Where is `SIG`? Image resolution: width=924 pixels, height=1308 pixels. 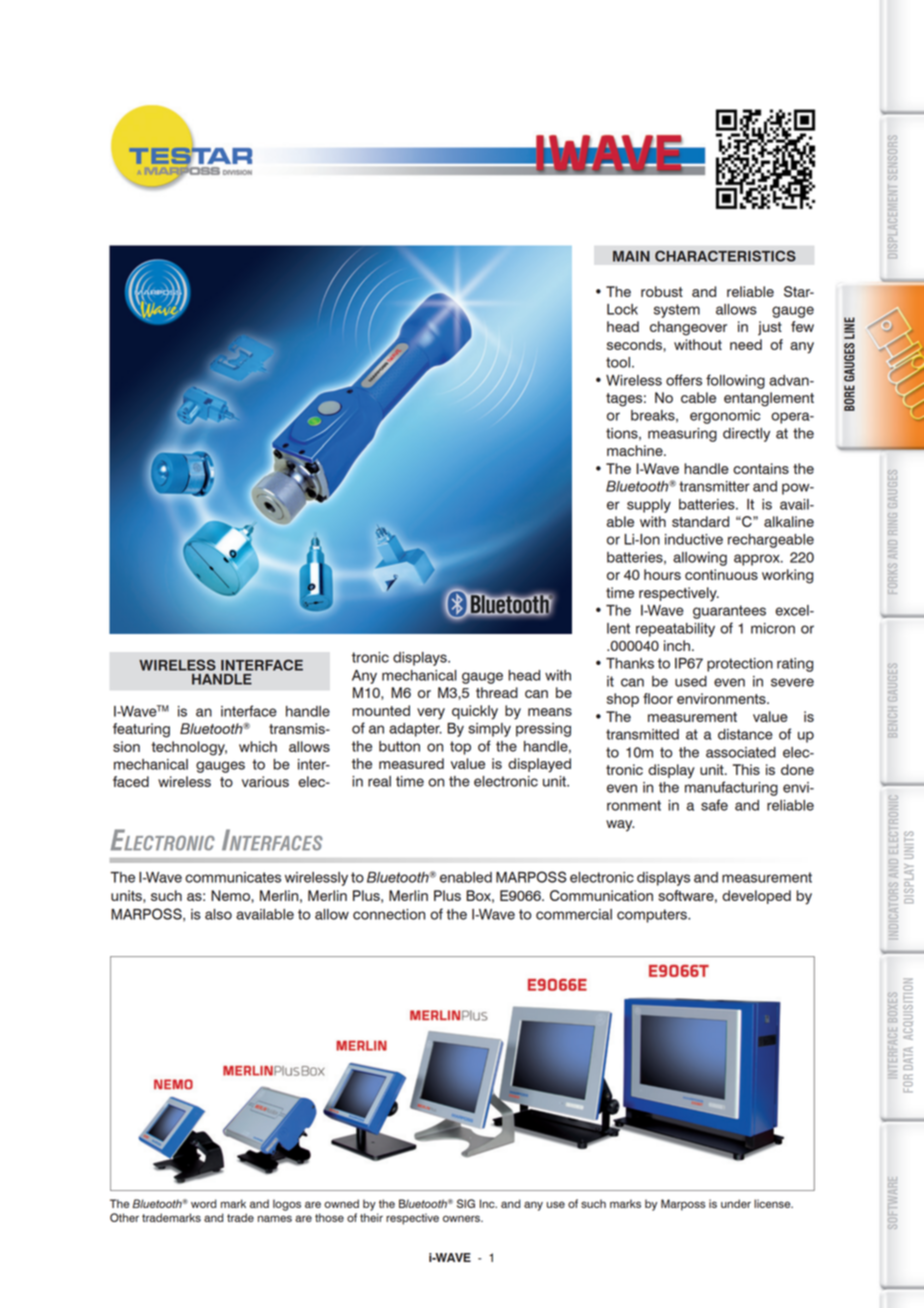
SIG is located at coordinates (466, 1203).
